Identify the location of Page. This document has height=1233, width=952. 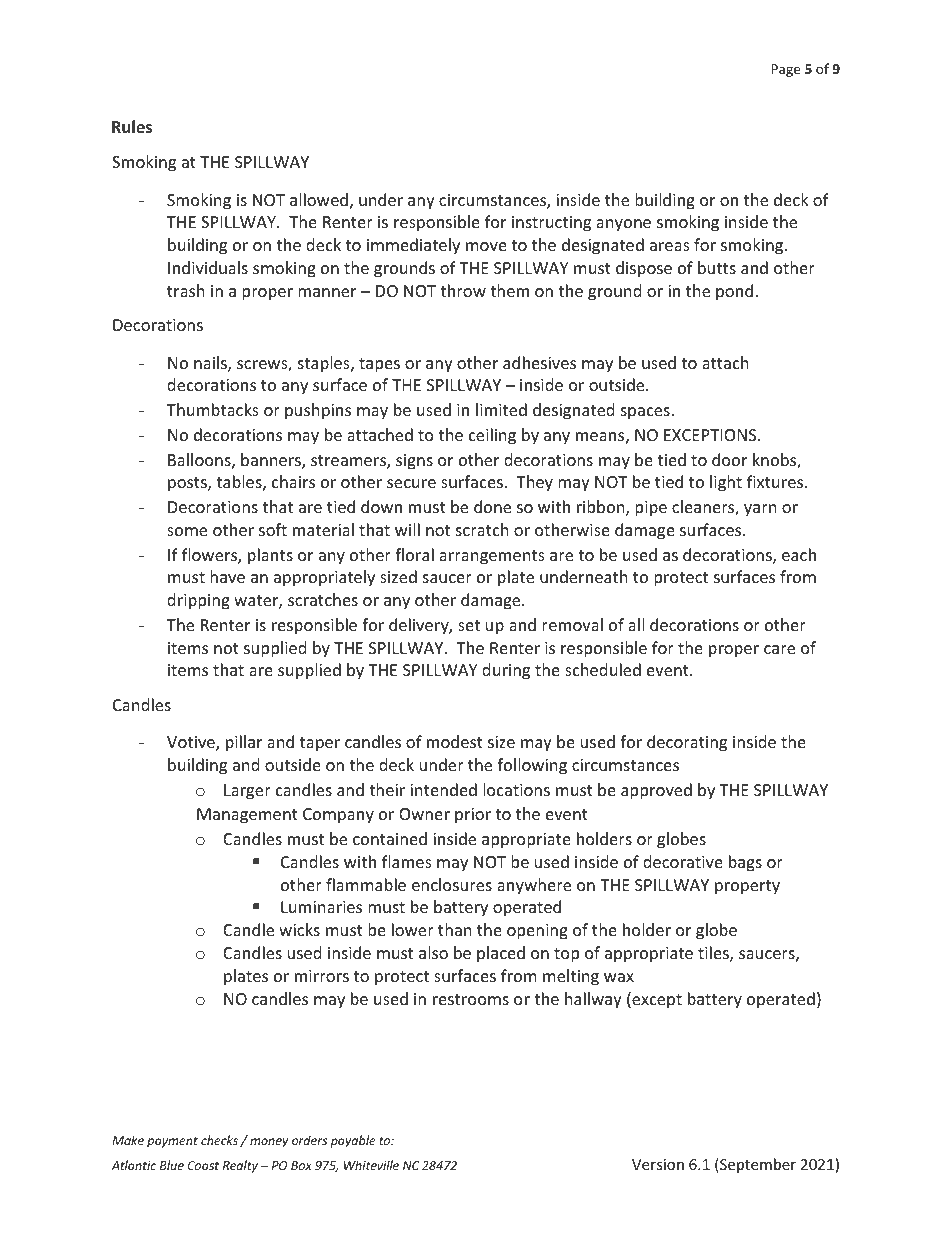
(785, 70).
